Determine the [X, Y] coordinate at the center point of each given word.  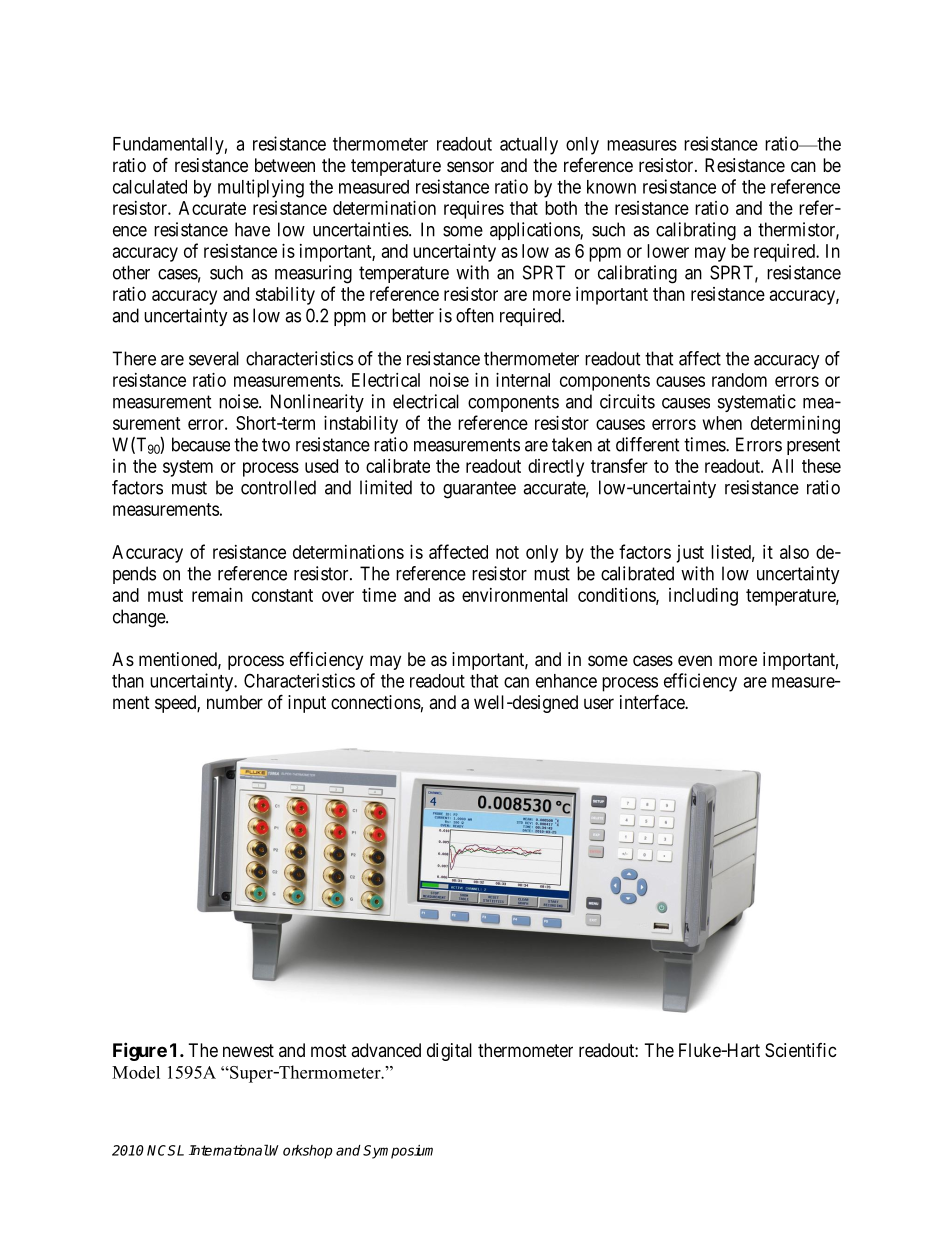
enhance [566, 681]
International [229, 1150]
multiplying [261, 188]
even [695, 660]
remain [217, 595]
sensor [470, 166]
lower [668, 251]
